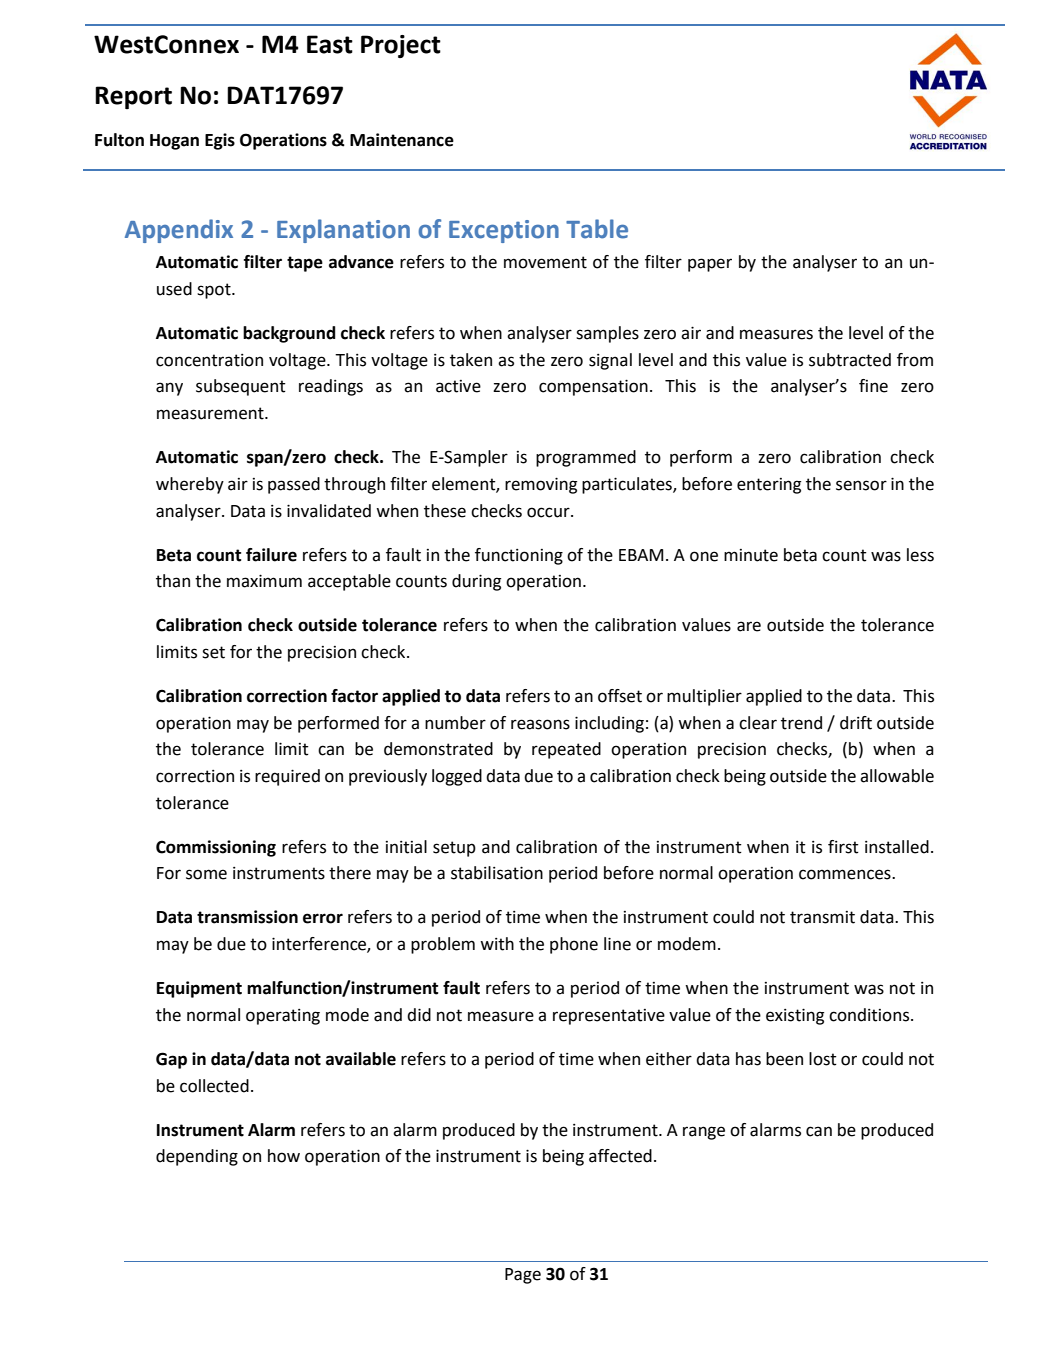 This screenshot has width=1059, height=1370. What do you see at coordinates (247, 917) in the screenshot?
I see `transmission` at bounding box center [247, 917].
